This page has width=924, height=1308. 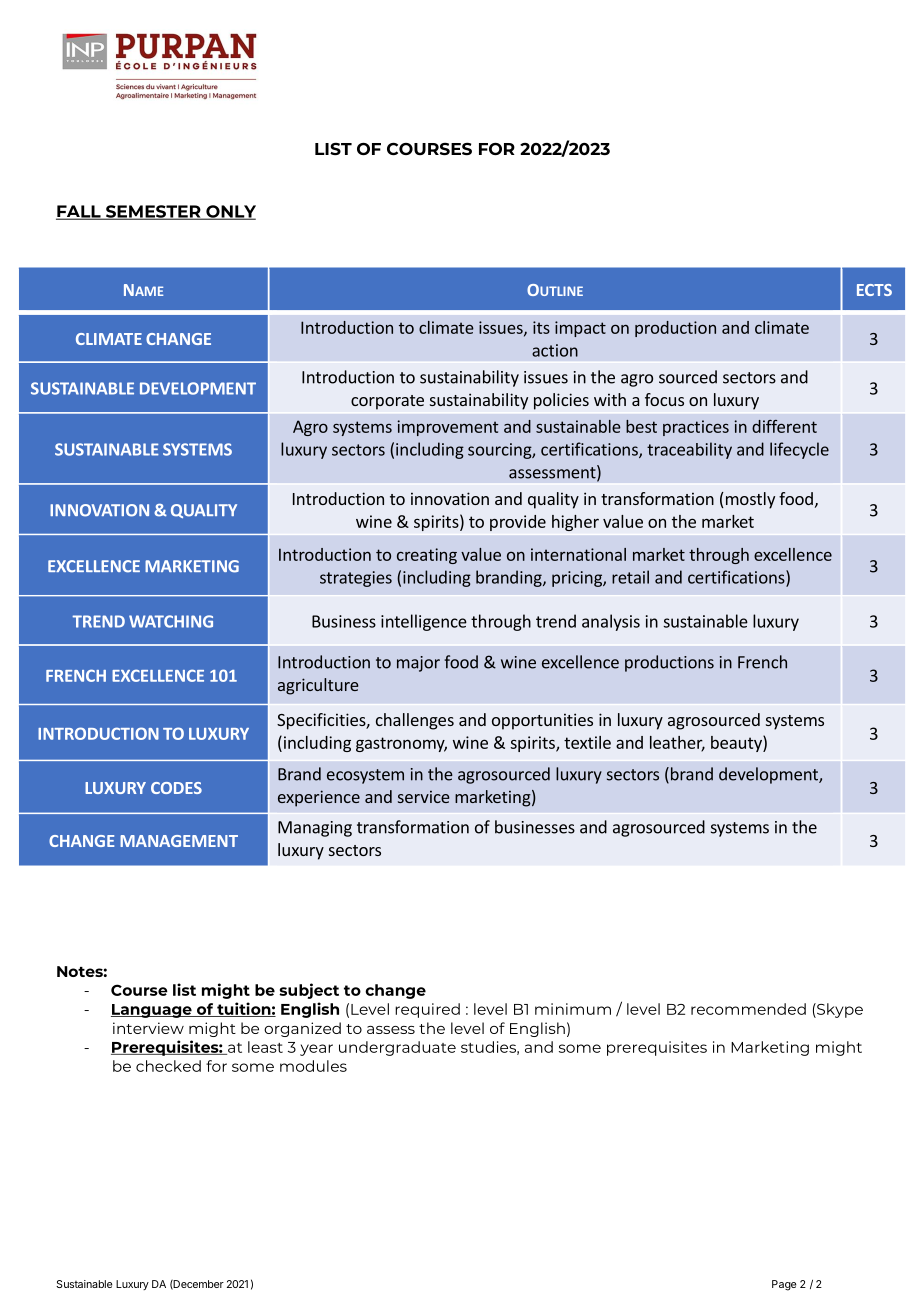 I want to click on ECTS, so click(x=874, y=290).
